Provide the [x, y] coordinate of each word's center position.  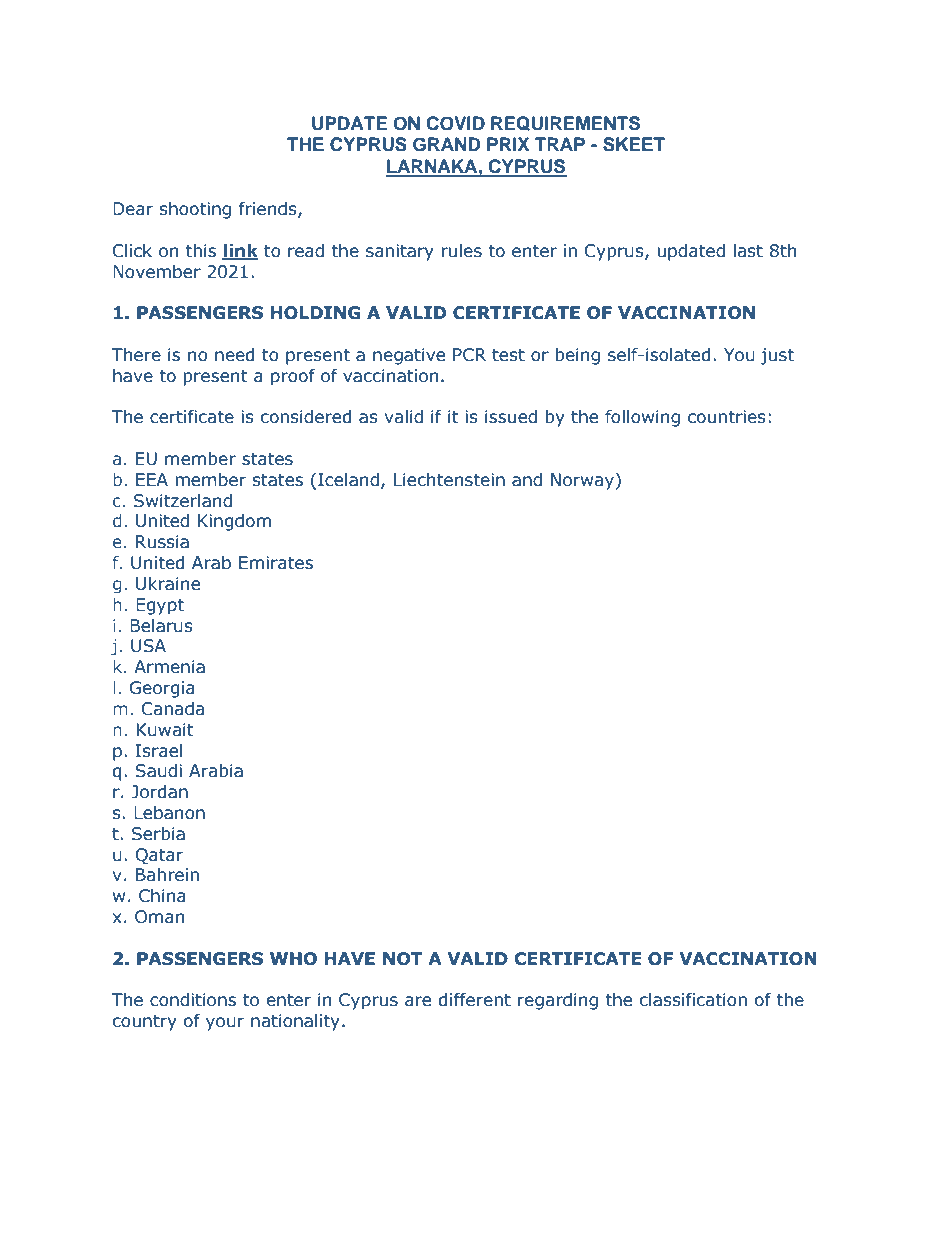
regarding [558, 1001]
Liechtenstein [449, 480]
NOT [402, 959]
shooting [195, 210]
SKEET [634, 144]
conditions [193, 1000]
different [475, 1000]
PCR [469, 355]
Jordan [159, 792]
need [235, 355]
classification [693, 1000]
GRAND [446, 144]
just [777, 356]
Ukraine [168, 584]
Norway [584, 481]
